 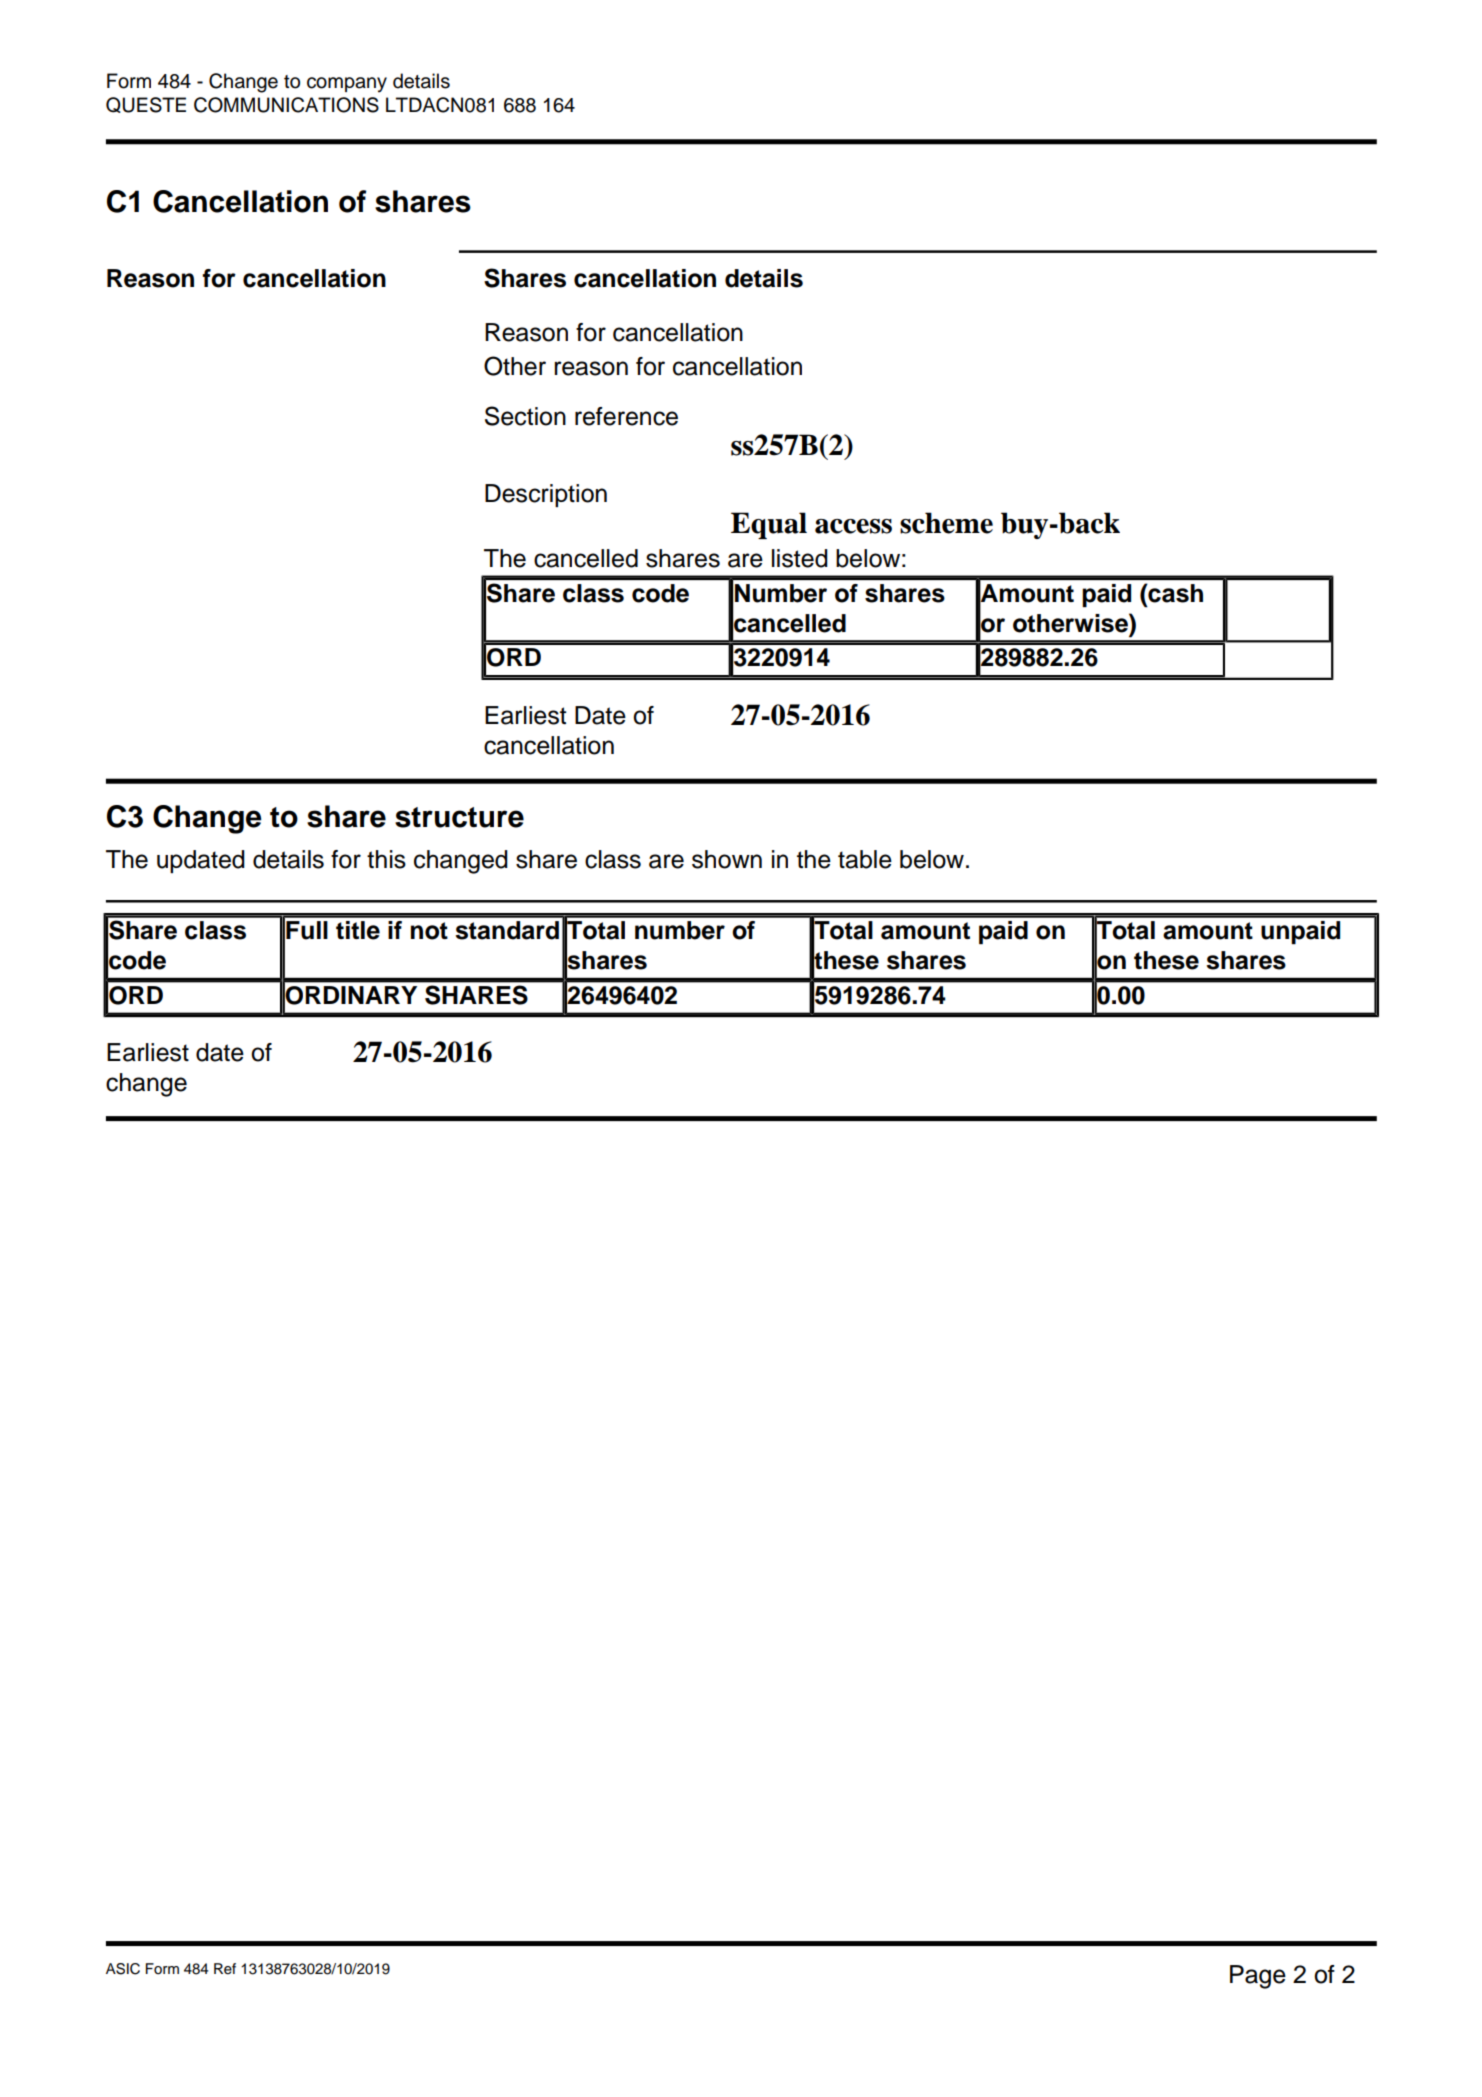 What do you see at coordinates (946, 523) in the page?
I see `scheme` at bounding box center [946, 523].
